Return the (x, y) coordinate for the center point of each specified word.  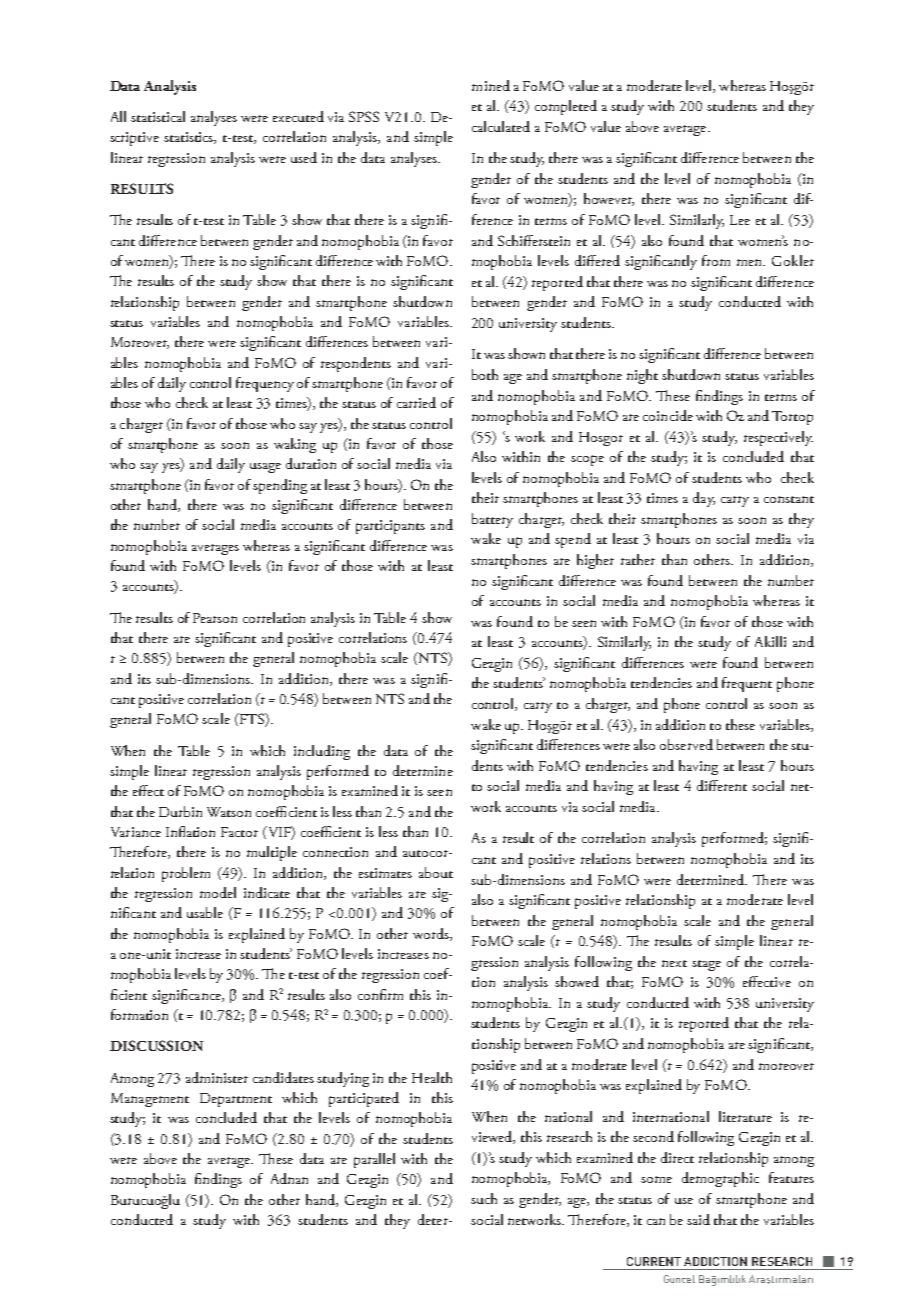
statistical (158, 116)
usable (205, 912)
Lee (740, 220)
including (322, 752)
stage (706, 965)
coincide (668, 415)
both (485, 374)
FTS (251, 720)
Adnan (289, 1178)
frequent (747, 684)
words (432, 934)
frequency (265, 384)
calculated (501, 126)
